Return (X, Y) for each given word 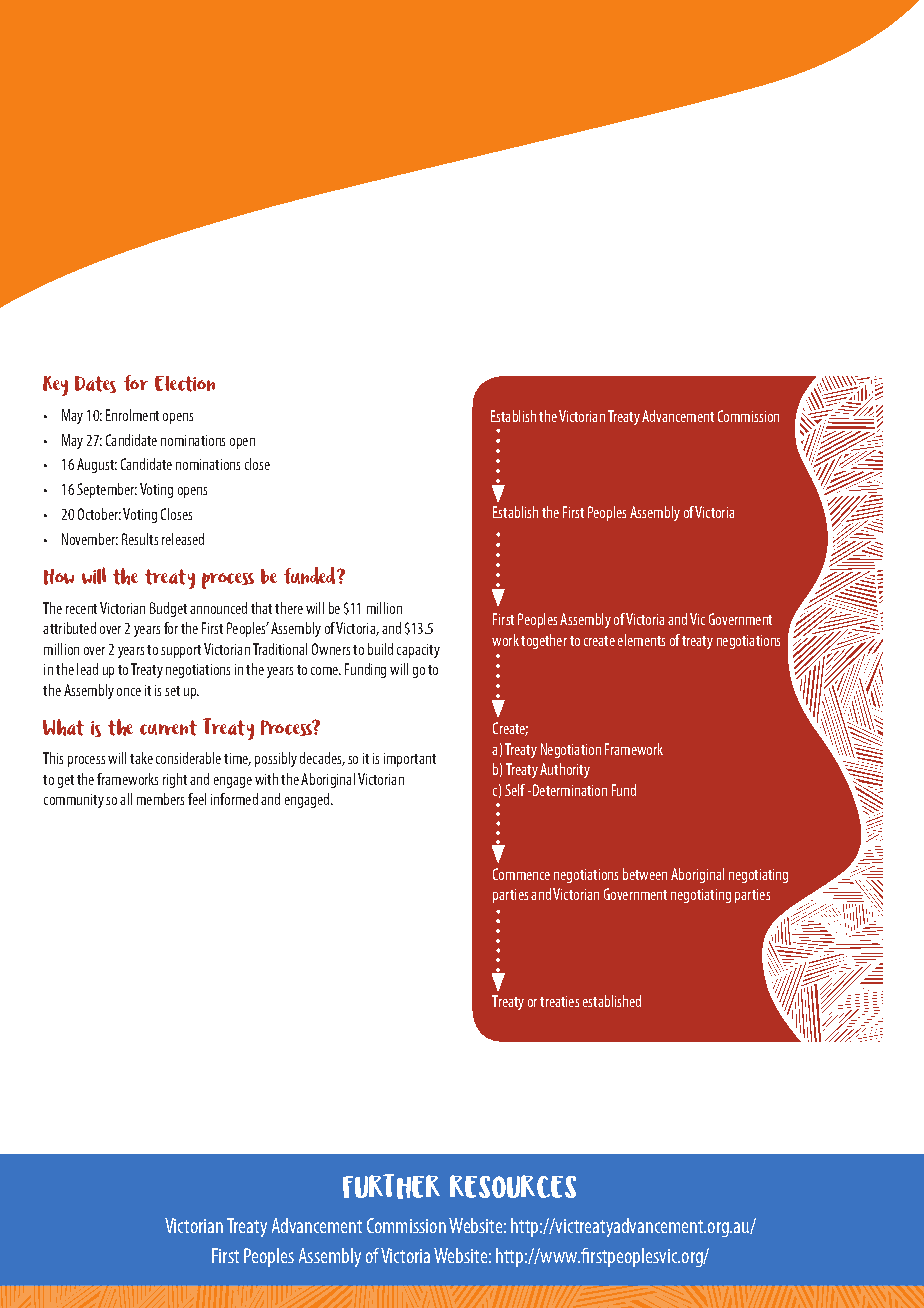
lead (87, 669)
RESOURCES (513, 1186)
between (645, 874)
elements (641, 640)
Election (185, 384)
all (126, 799)
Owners (331, 649)
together (544, 641)
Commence (521, 874)
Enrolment (132, 415)
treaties (559, 1001)
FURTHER (391, 1186)
